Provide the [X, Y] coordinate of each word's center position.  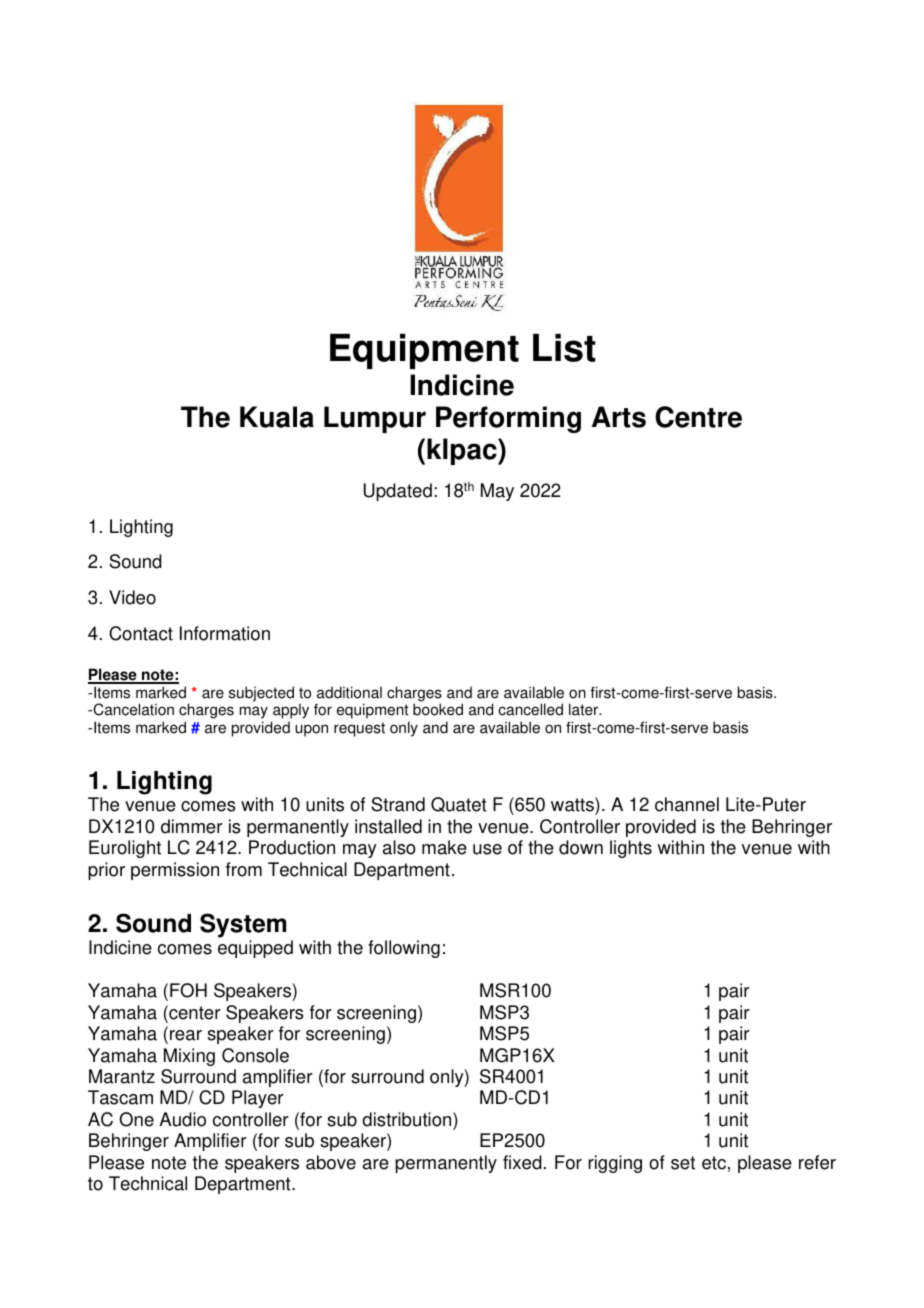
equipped [255, 949]
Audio [182, 1119]
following [404, 949]
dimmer [192, 826]
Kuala [277, 417]
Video [132, 597]
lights [631, 849]
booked [438, 709]
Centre [698, 417]
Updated [398, 492]
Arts [619, 417]
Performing [508, 419]
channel [687, 804]
